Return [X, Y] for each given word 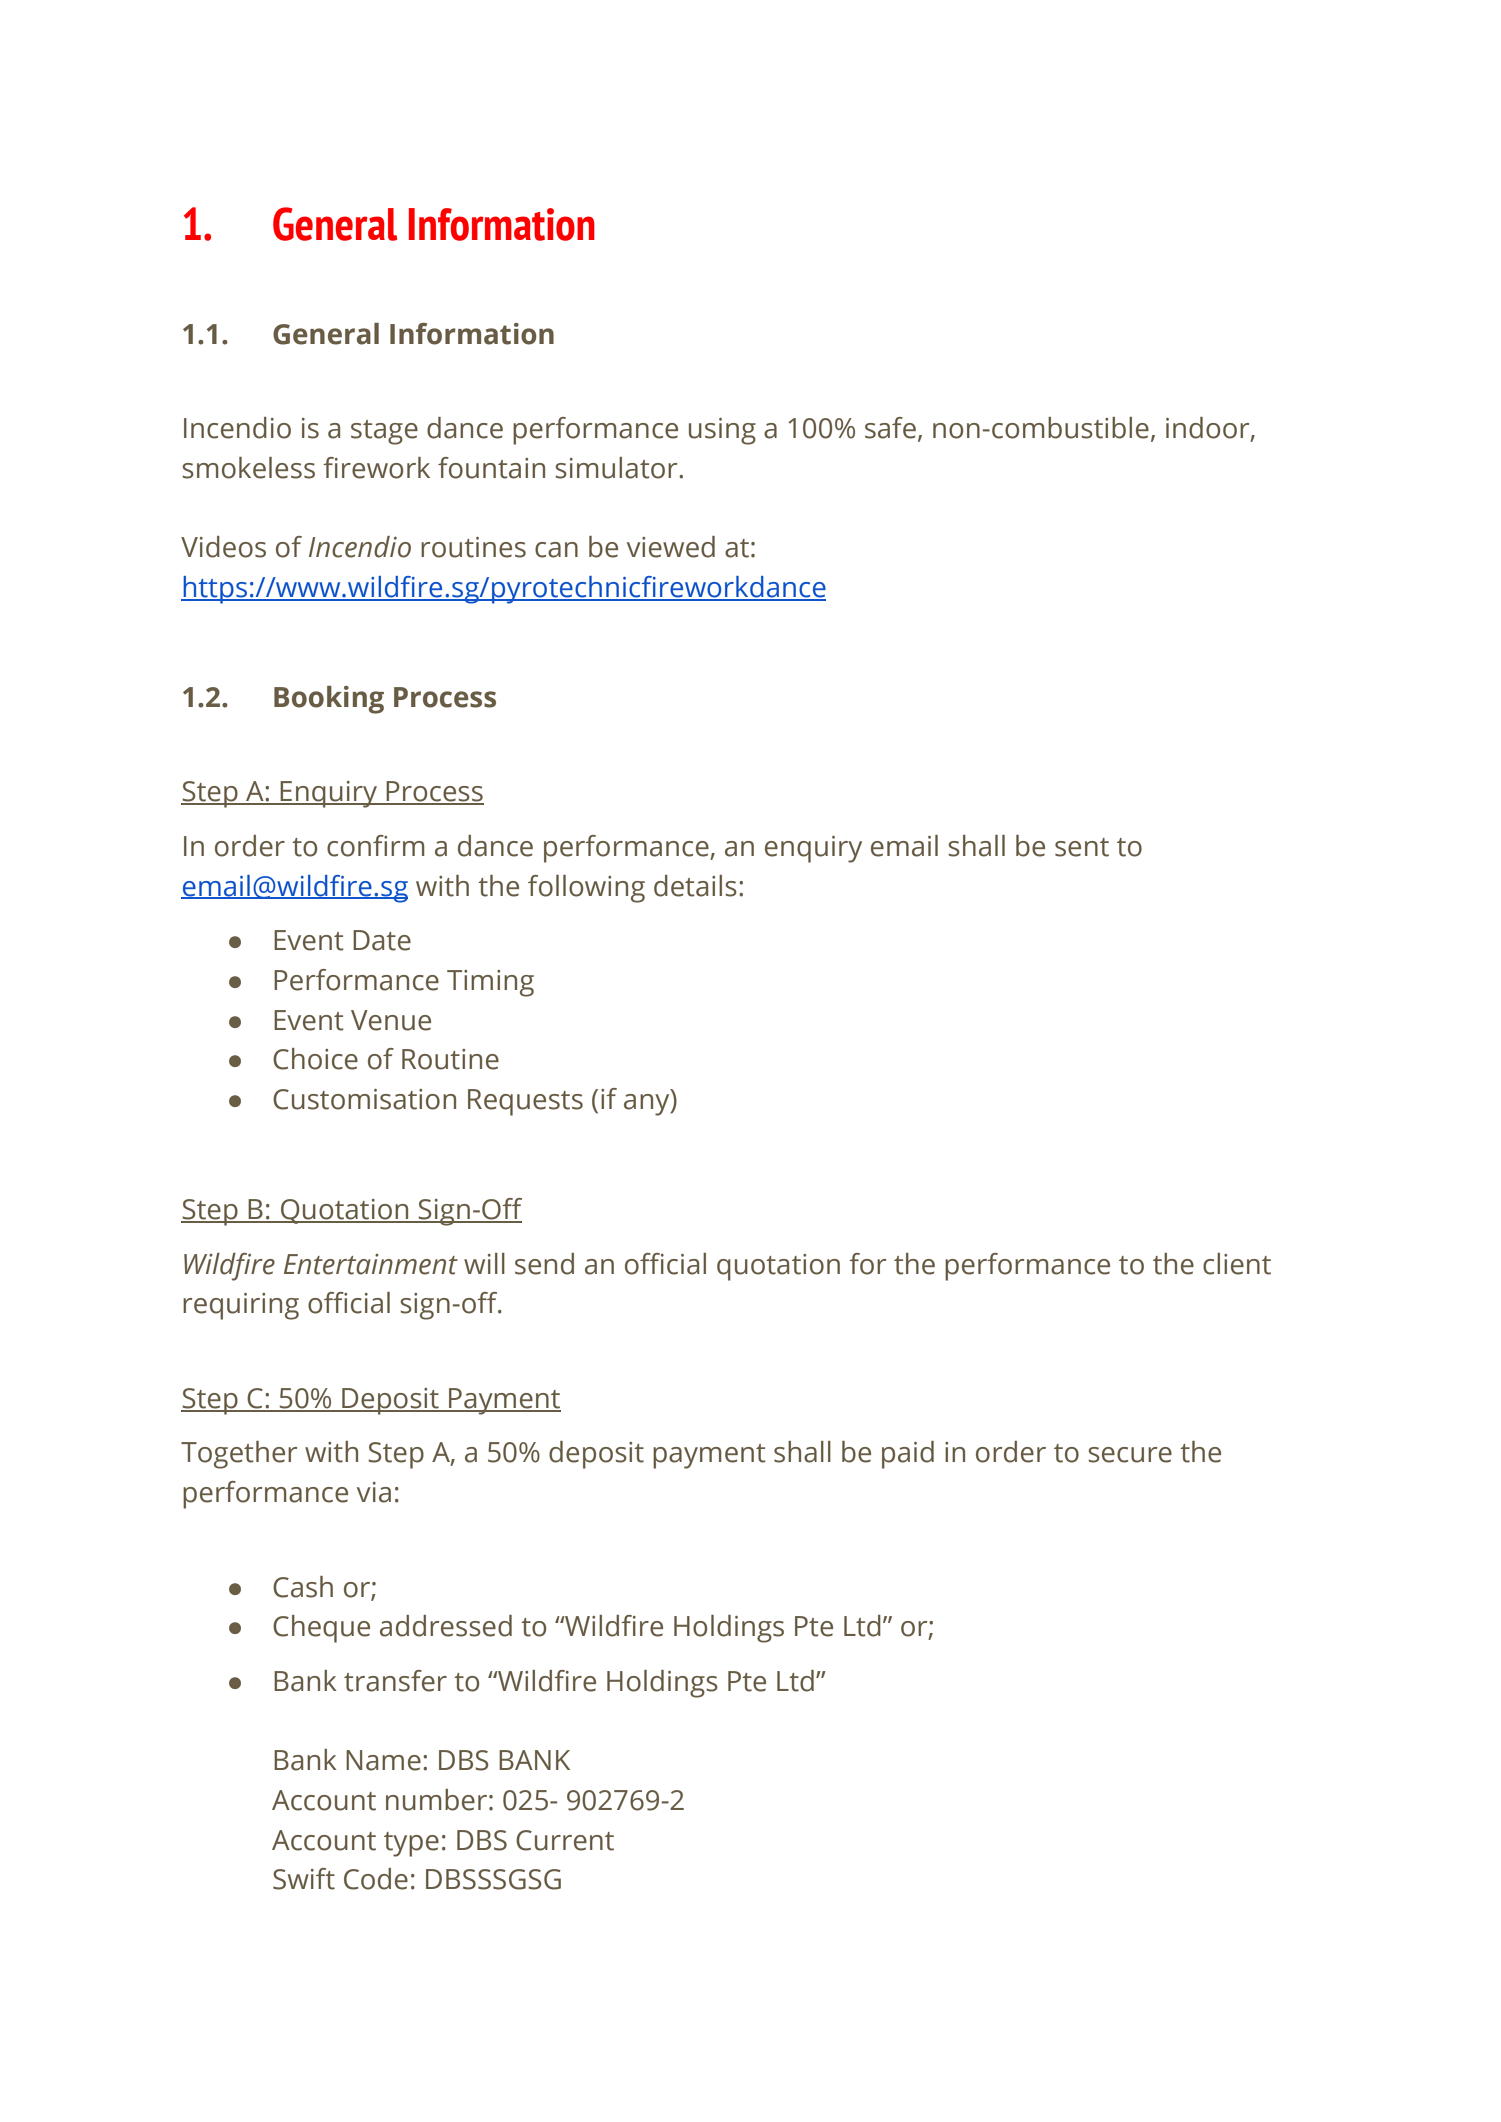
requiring [241, 1306]
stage [384, 432]
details [695, 886]
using [722, 431]
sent [1082, 847]
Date [382, 940]
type [411, 1844]
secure [1130, 1455]
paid [908, 1455]
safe [890, 428]
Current [565, 1840]
